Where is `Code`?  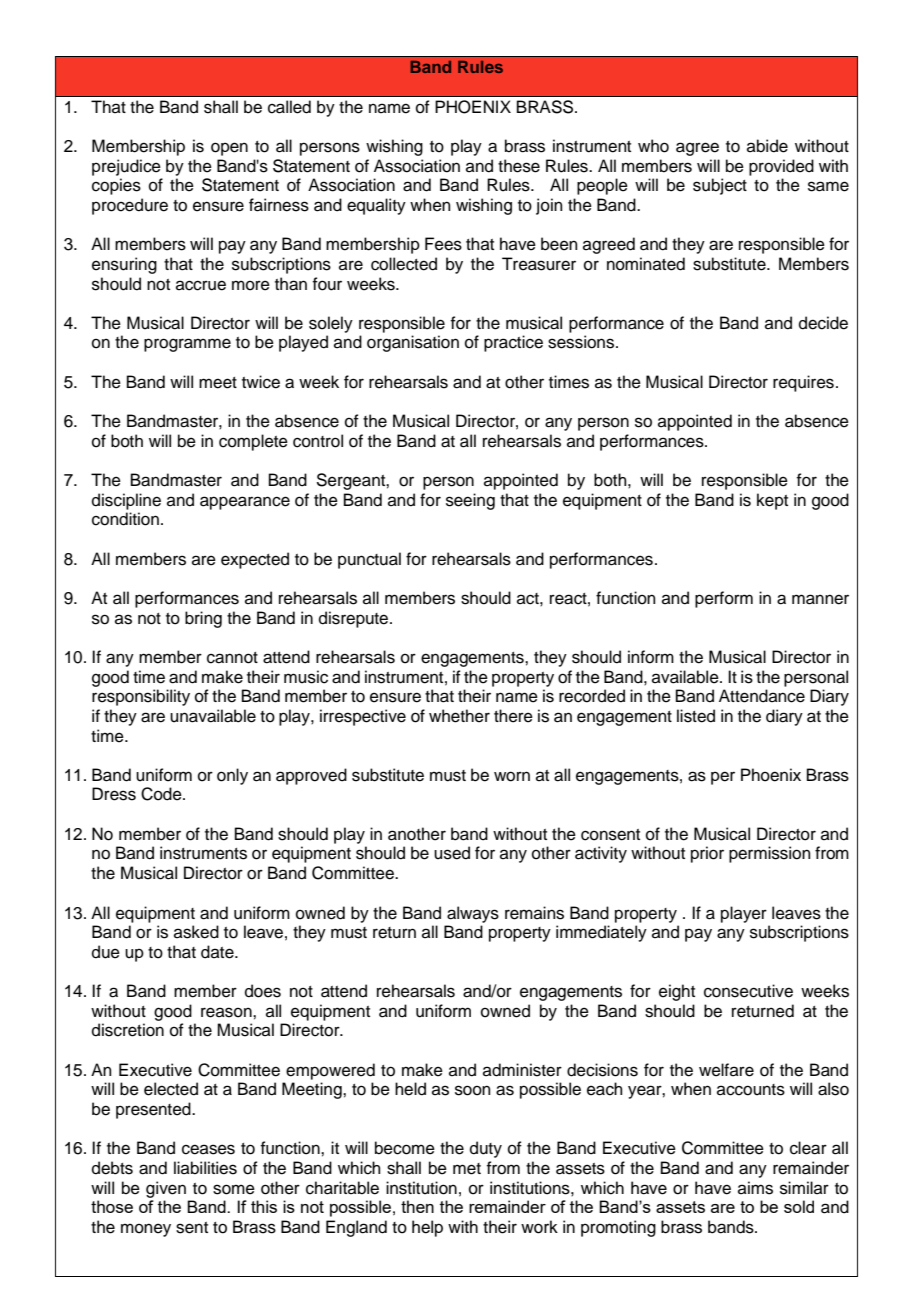 Code is located at coordinates (162, 794).
